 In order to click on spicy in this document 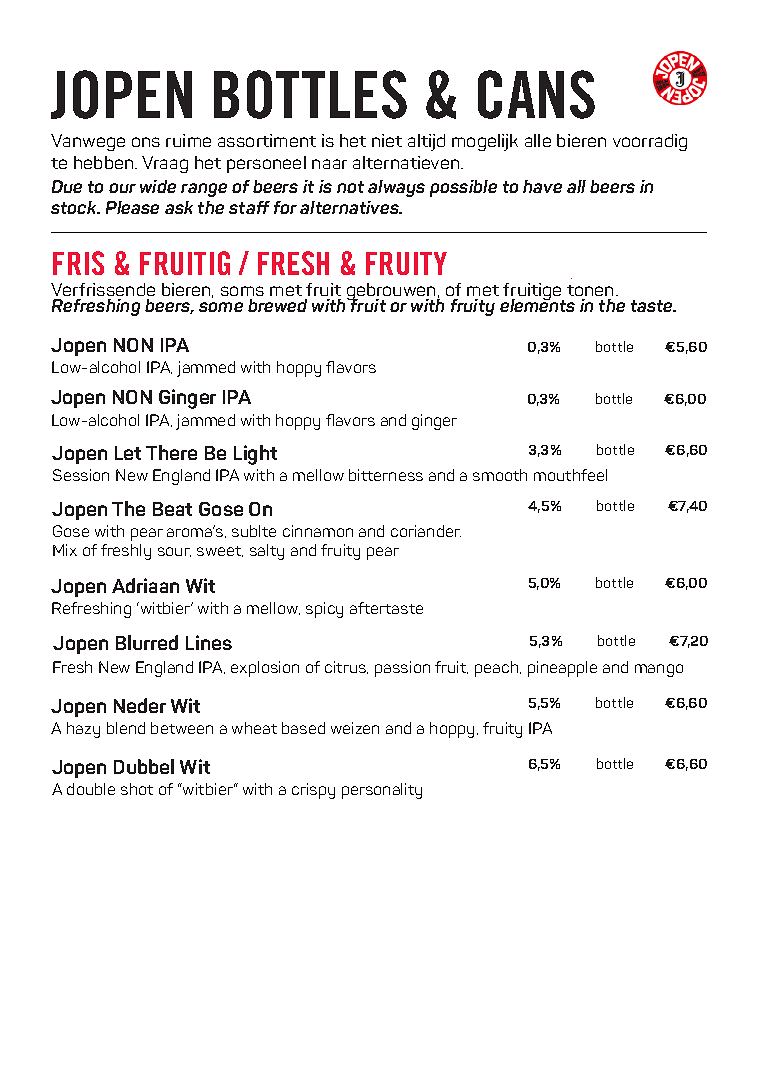, I will do `click(324, 610)`.
